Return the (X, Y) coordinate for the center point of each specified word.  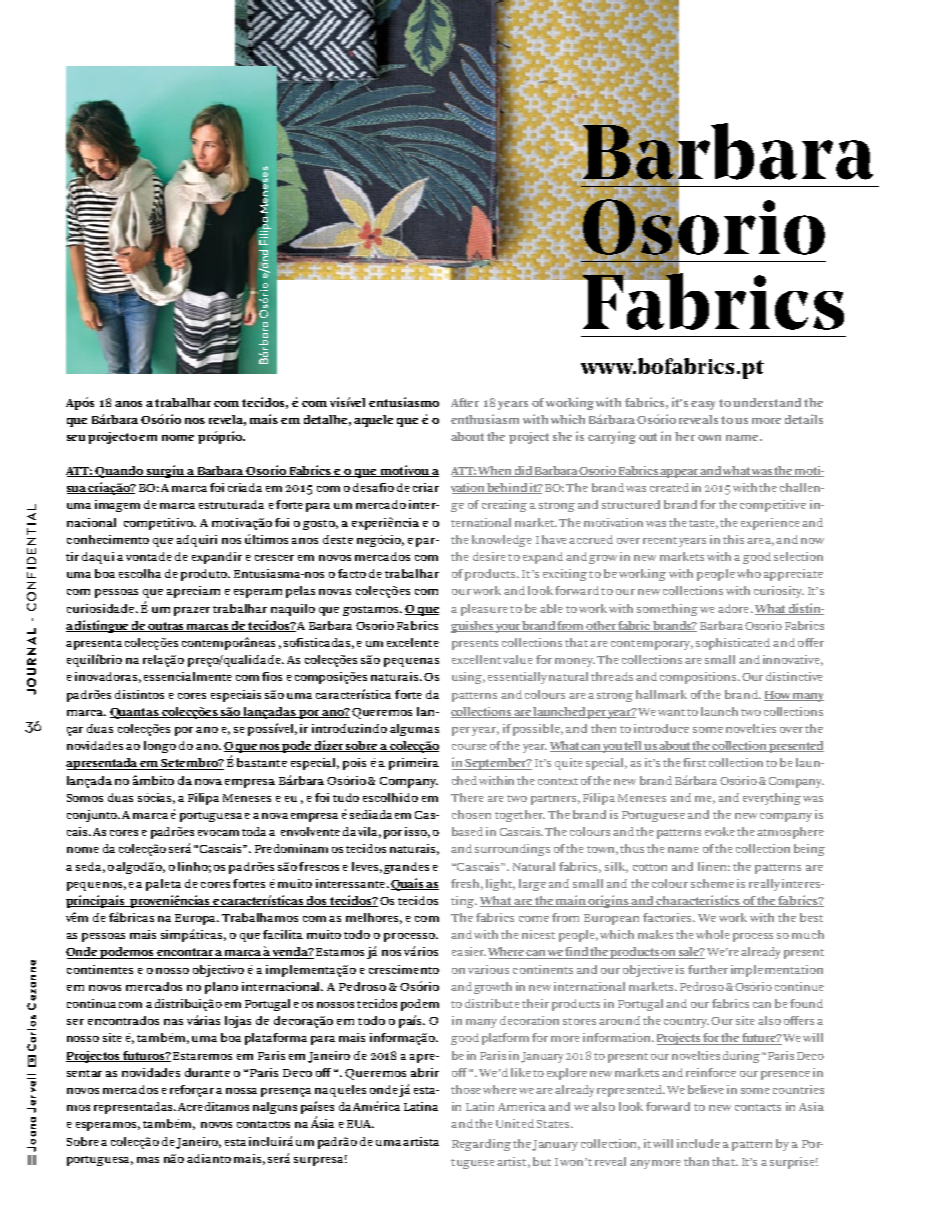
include (698, 1143)
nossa (241, 1091)
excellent (476, 659)
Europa (197, 919)
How (778, 696)
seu (76, 438)
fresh (467, 884)
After (465, 402)
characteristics (699, 901)
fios (272, 676)
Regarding (481, 1145)
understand (767, 402)
